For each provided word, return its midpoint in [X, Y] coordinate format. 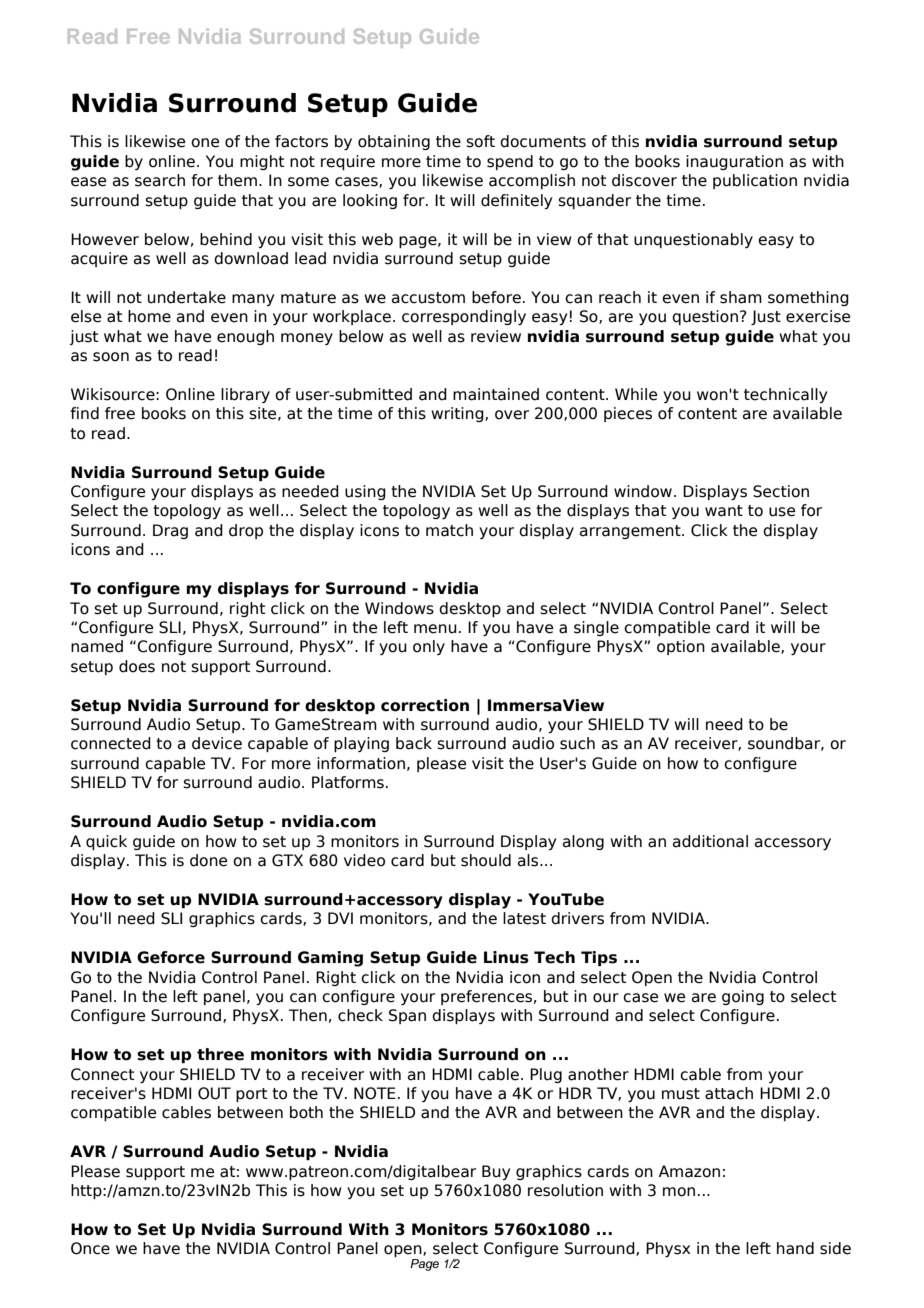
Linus [506, 957]
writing [458, 414]
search [160, 180]
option [681, 647]
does [137, 666]
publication [755, 181]
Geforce [171, 957]
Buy [496, 1172]
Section [781, 491]
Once [90, 1248]
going [743, 997]
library [245, 395]
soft [480, 141]
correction [425, 705]
